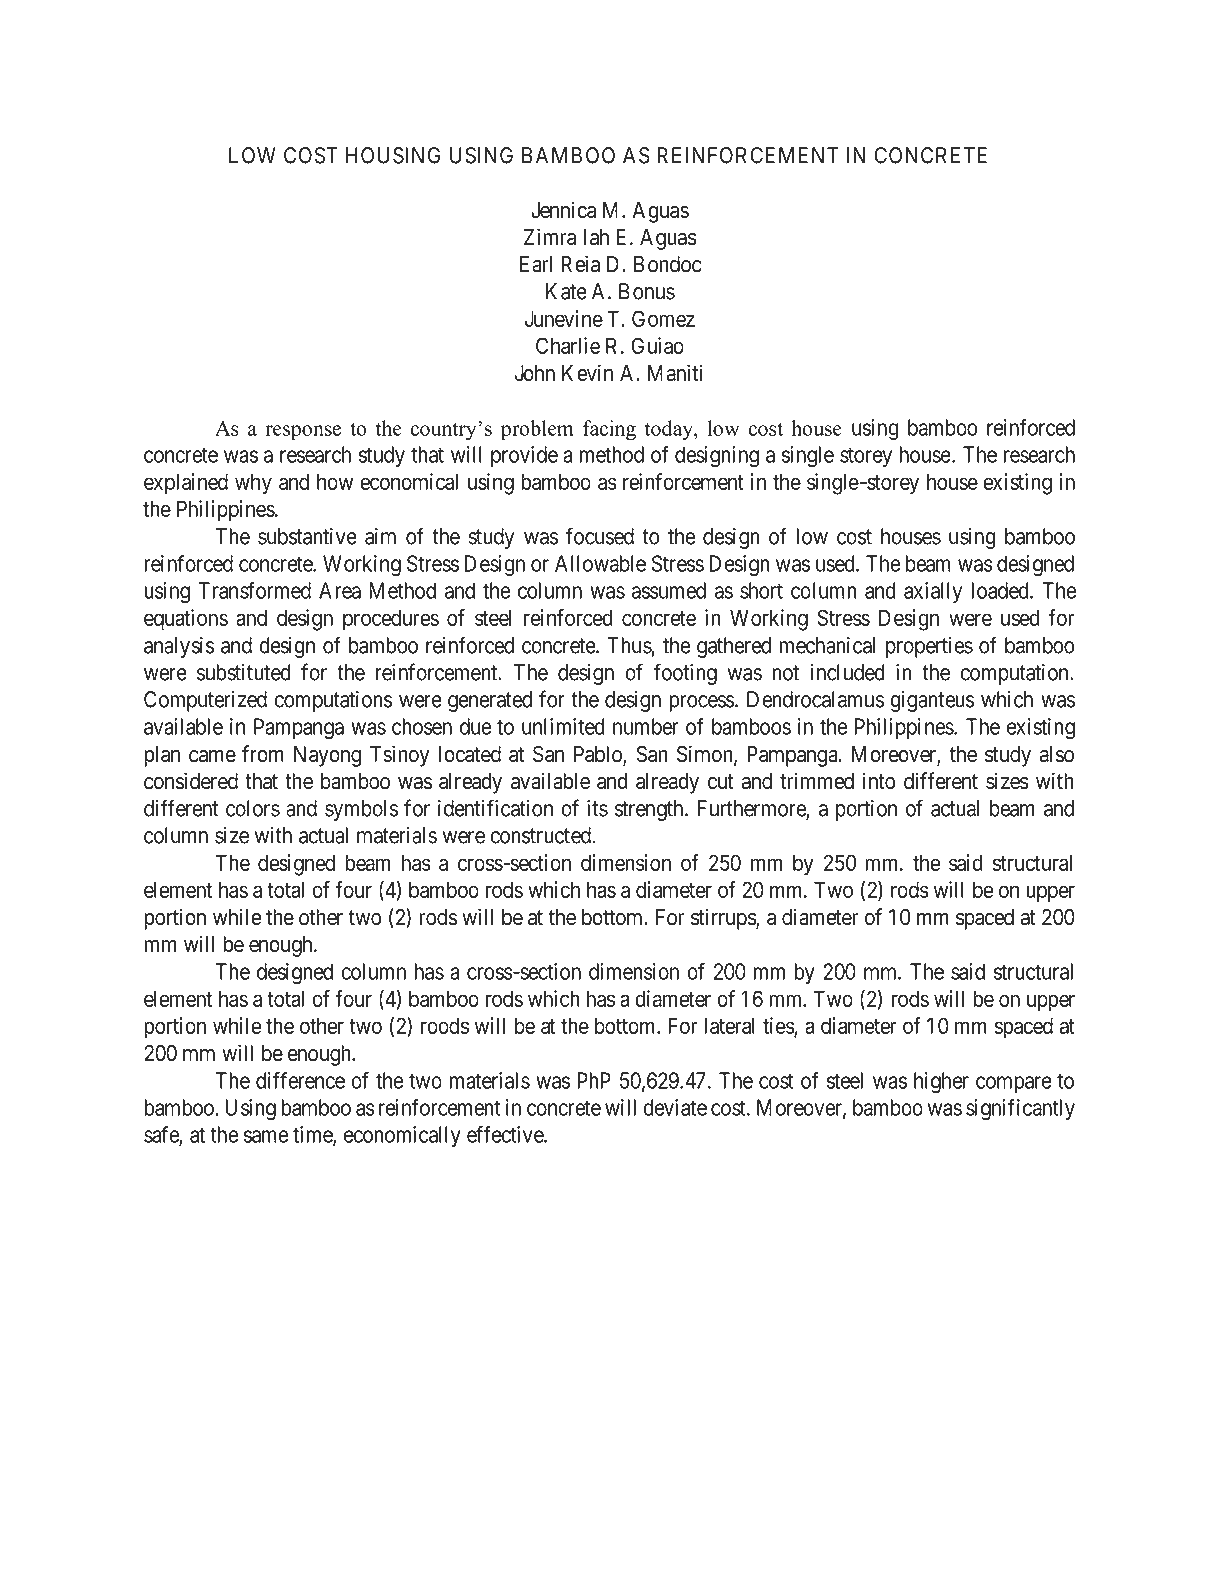 This image has width=1219, height=1578. I want to click on why, so click(253, 484).
